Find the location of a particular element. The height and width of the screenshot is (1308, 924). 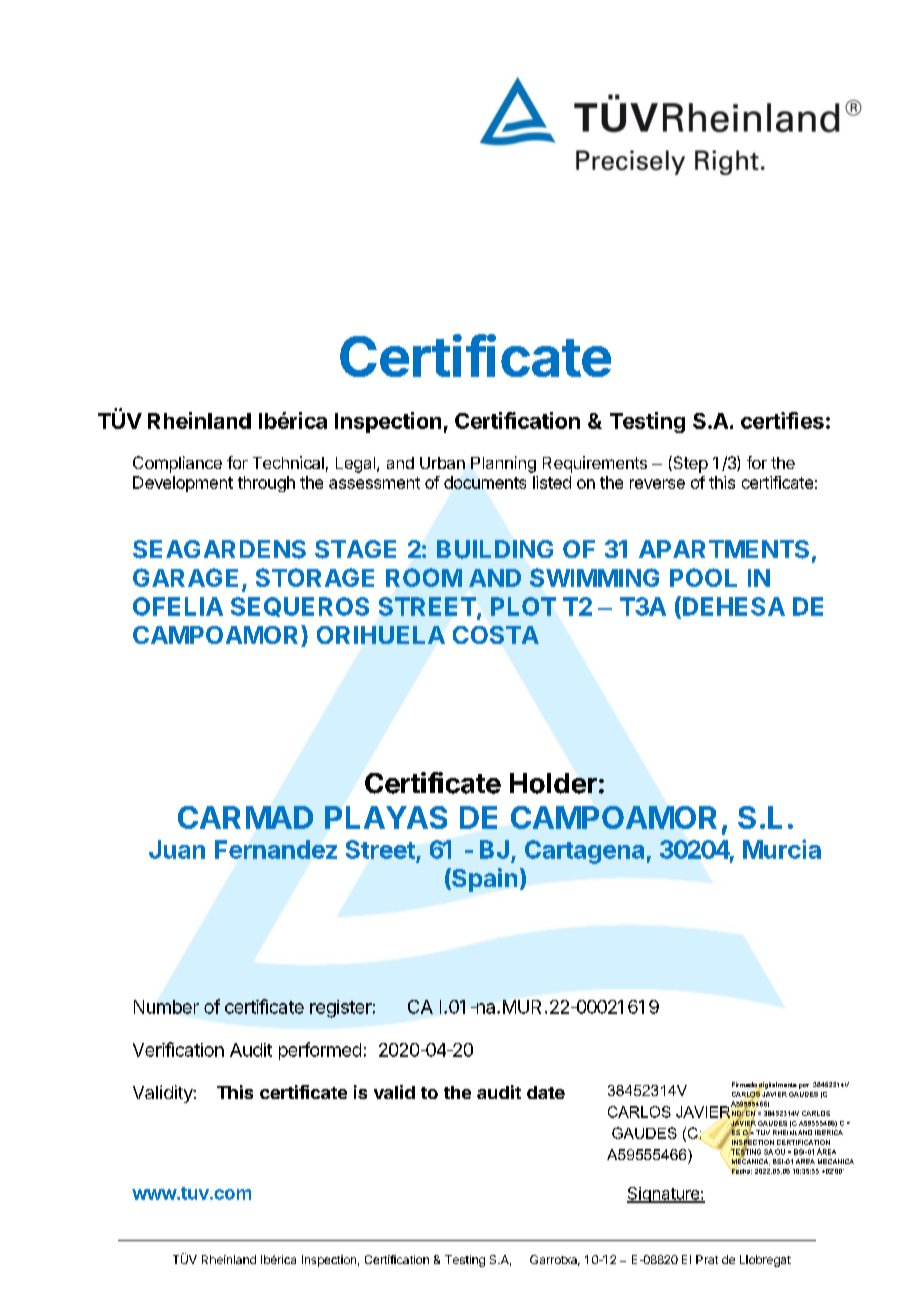

date is located at coordinates (546, 1092).
